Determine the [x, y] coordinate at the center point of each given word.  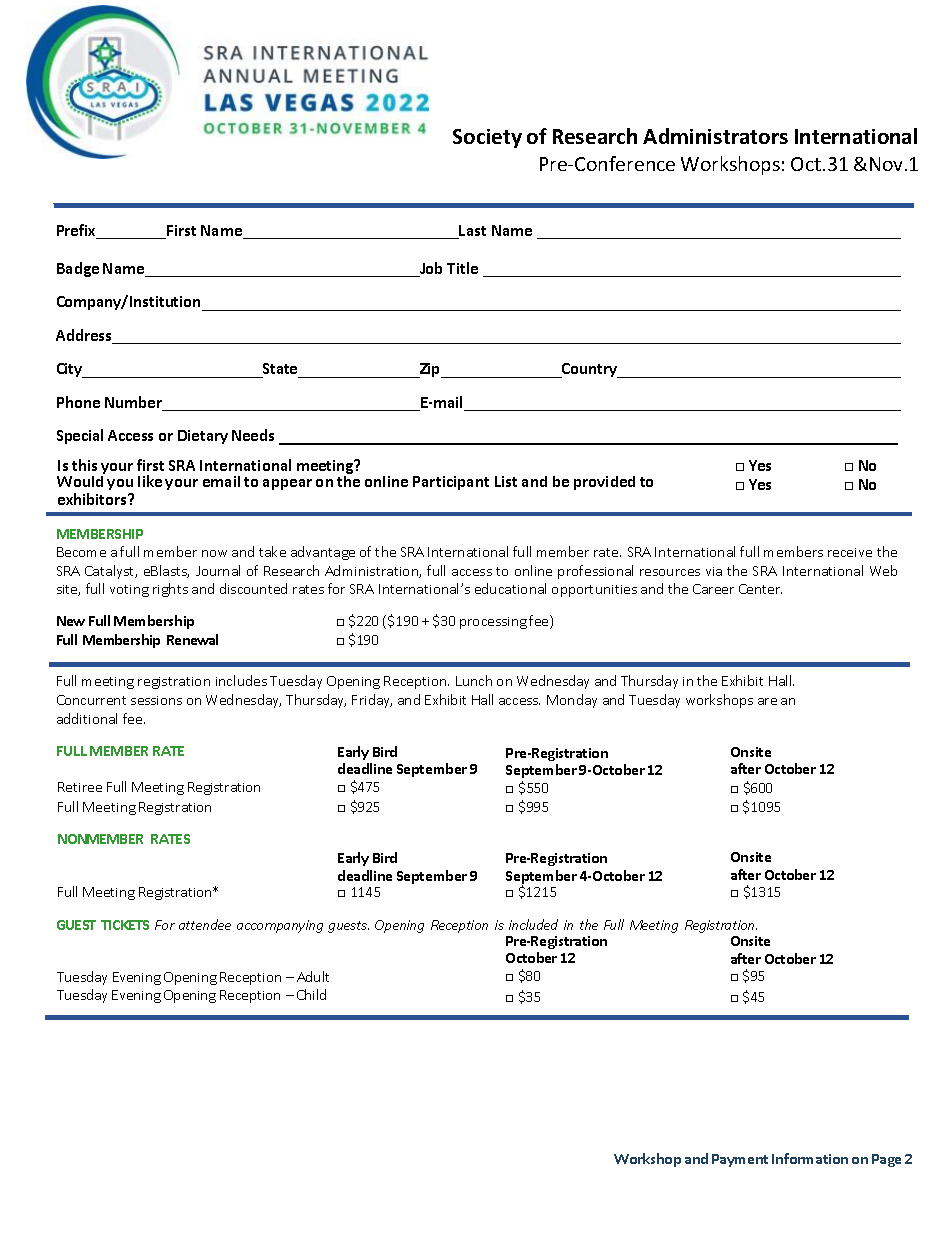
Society [487, 138]
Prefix [78, 231]
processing [493, 623]
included [533, 924]
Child [311, 994]
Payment [740, 1160]
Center [760, 589]
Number [135, 403]
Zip [430, 370]
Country [590, 370]
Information [810, 1158]
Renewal [192, 639]
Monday [572, 701]
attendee [205, 924]
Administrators [715, 136]
